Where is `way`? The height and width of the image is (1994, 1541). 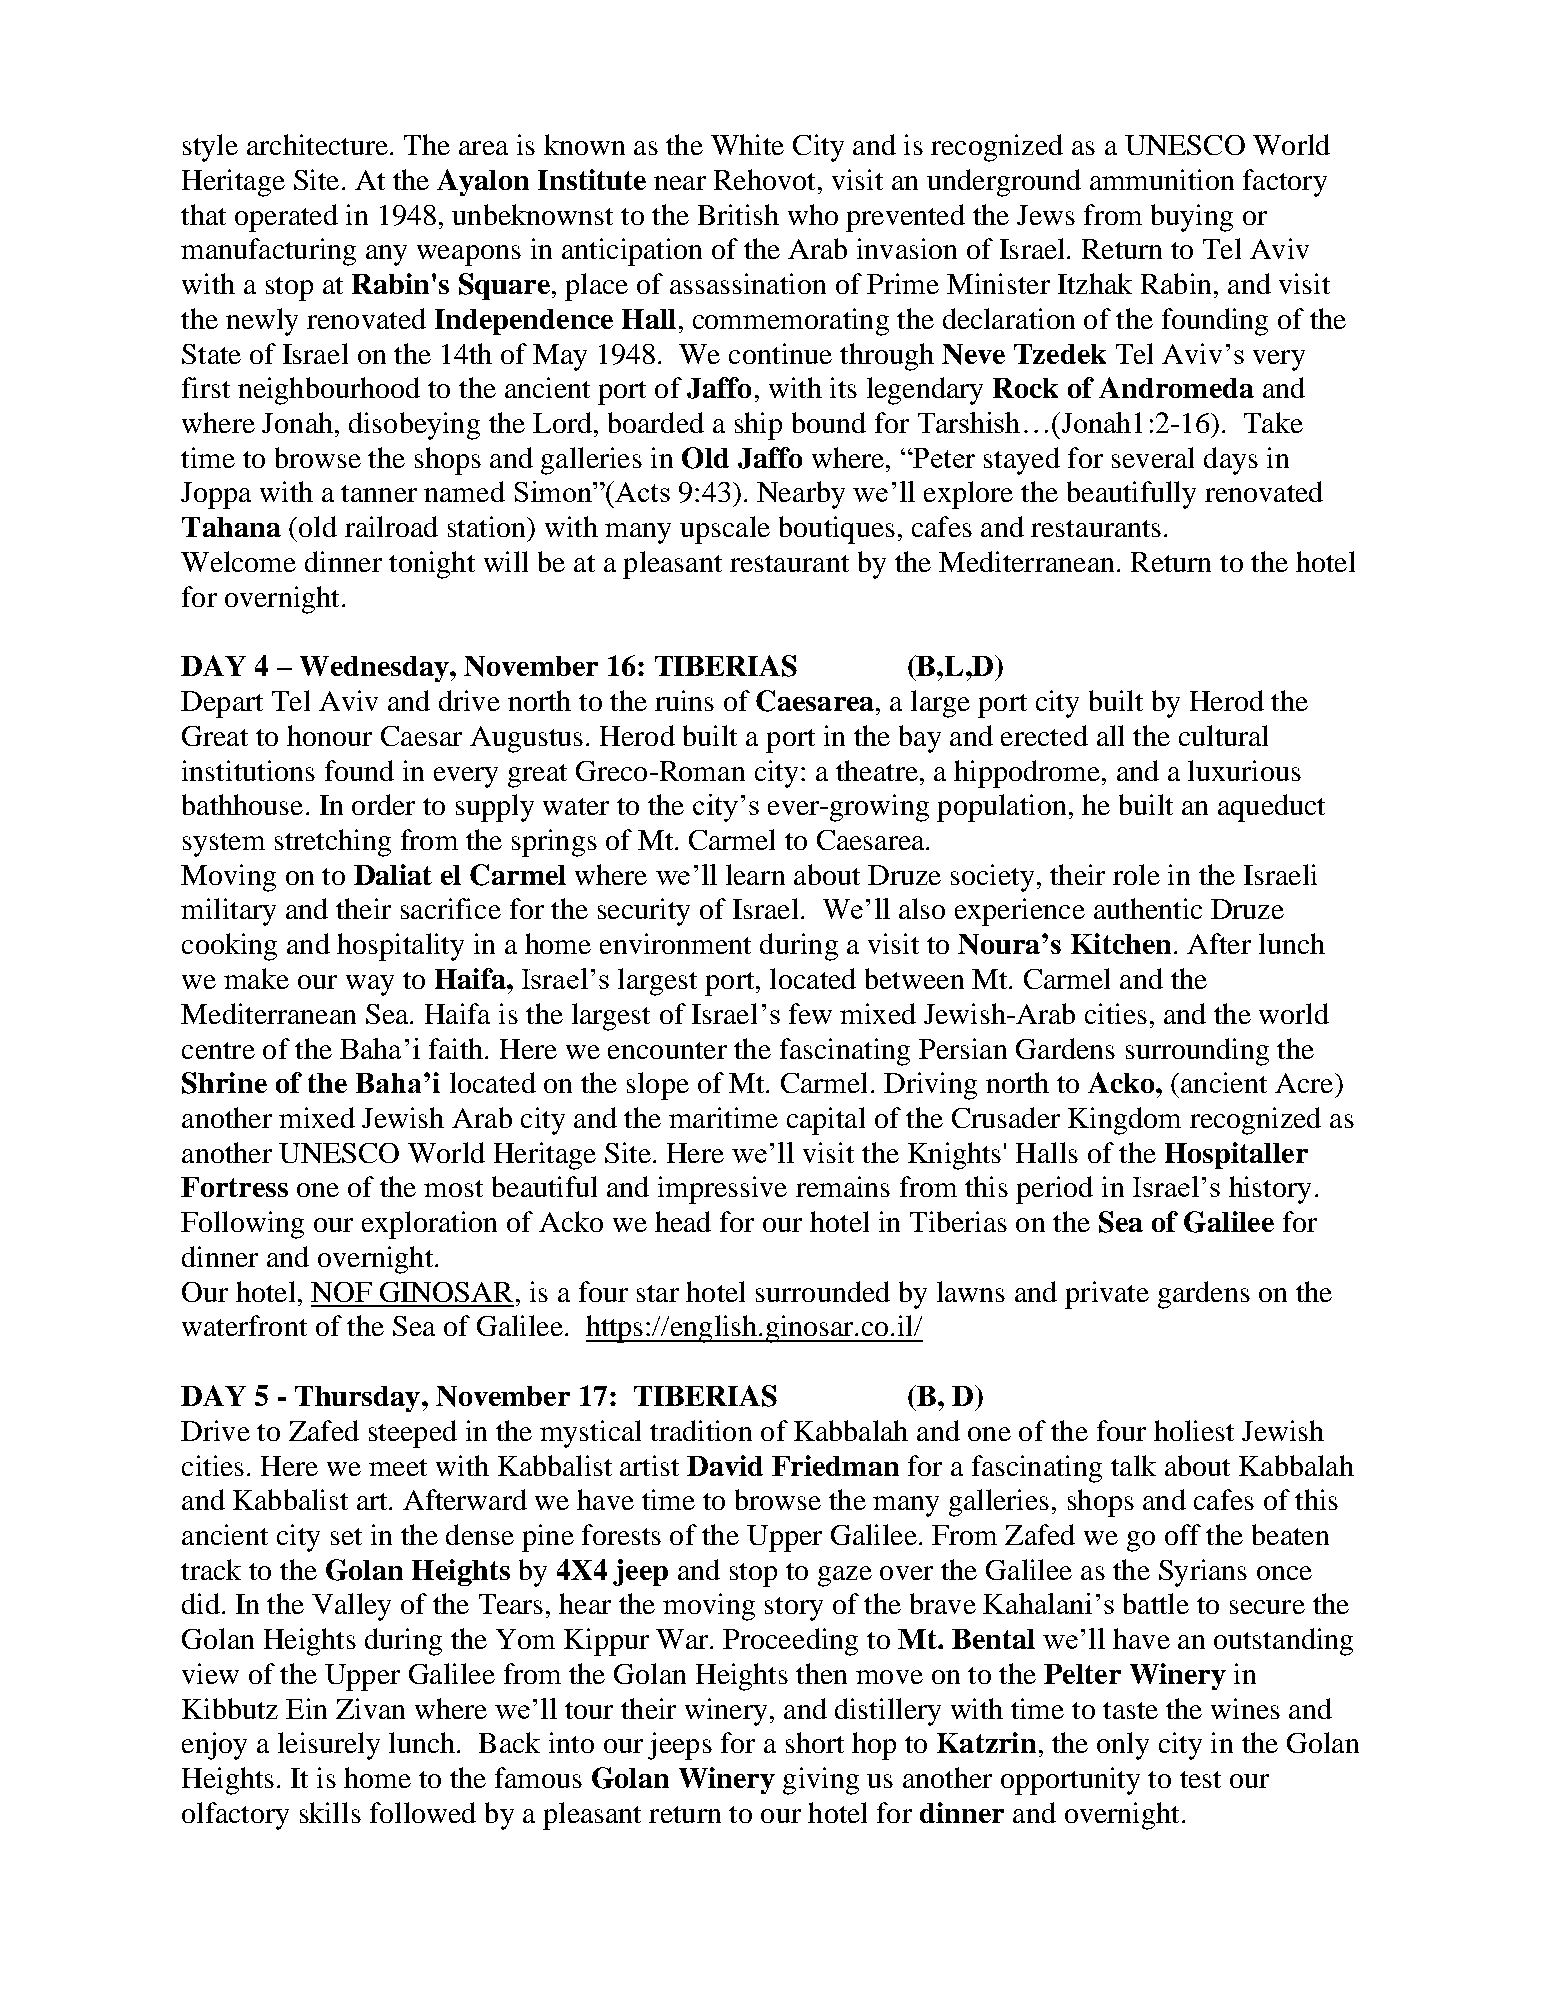
way is located at coordinates (370, 985).
